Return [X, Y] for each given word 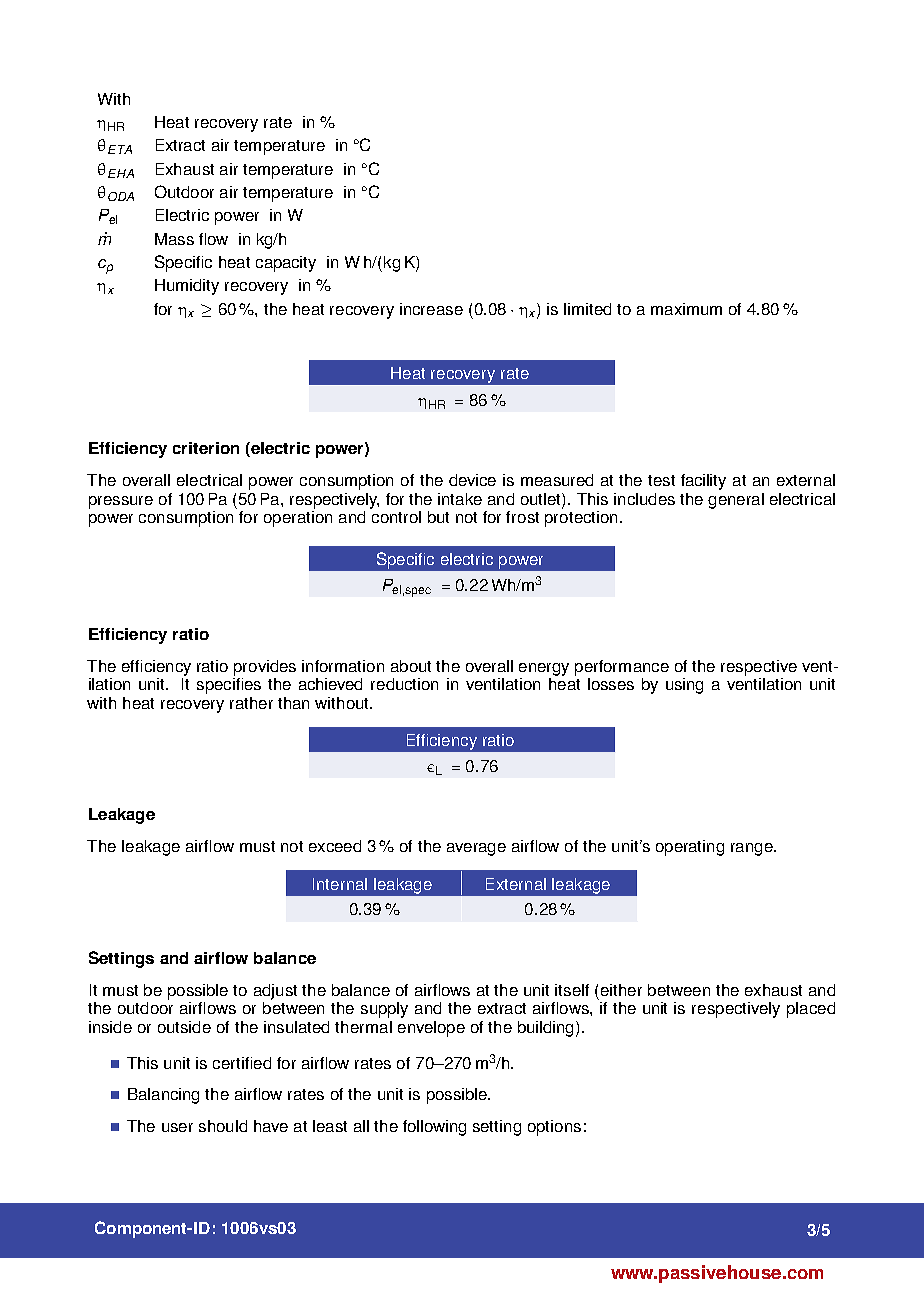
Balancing [163, 1096]
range [753, 849]
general [736, 501]
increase [431, 309]
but [438, 517]
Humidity [187, 287]
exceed [335, 846]
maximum [686, 309]
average [476, 849]
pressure [121, 502]
